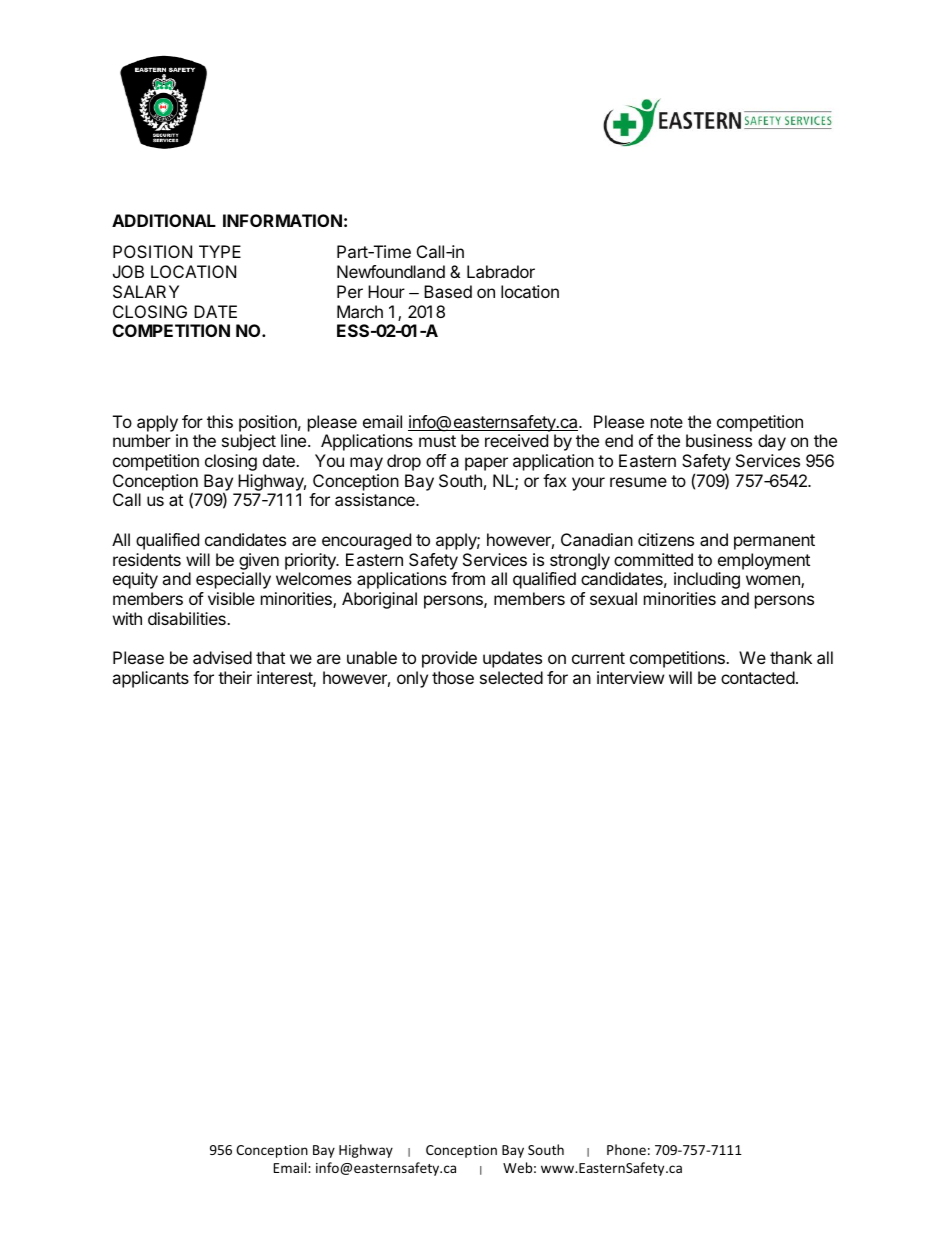  What do you see at coordinates (630, 677) in the image?
I see `interview` at bounding box center [630, 677].
